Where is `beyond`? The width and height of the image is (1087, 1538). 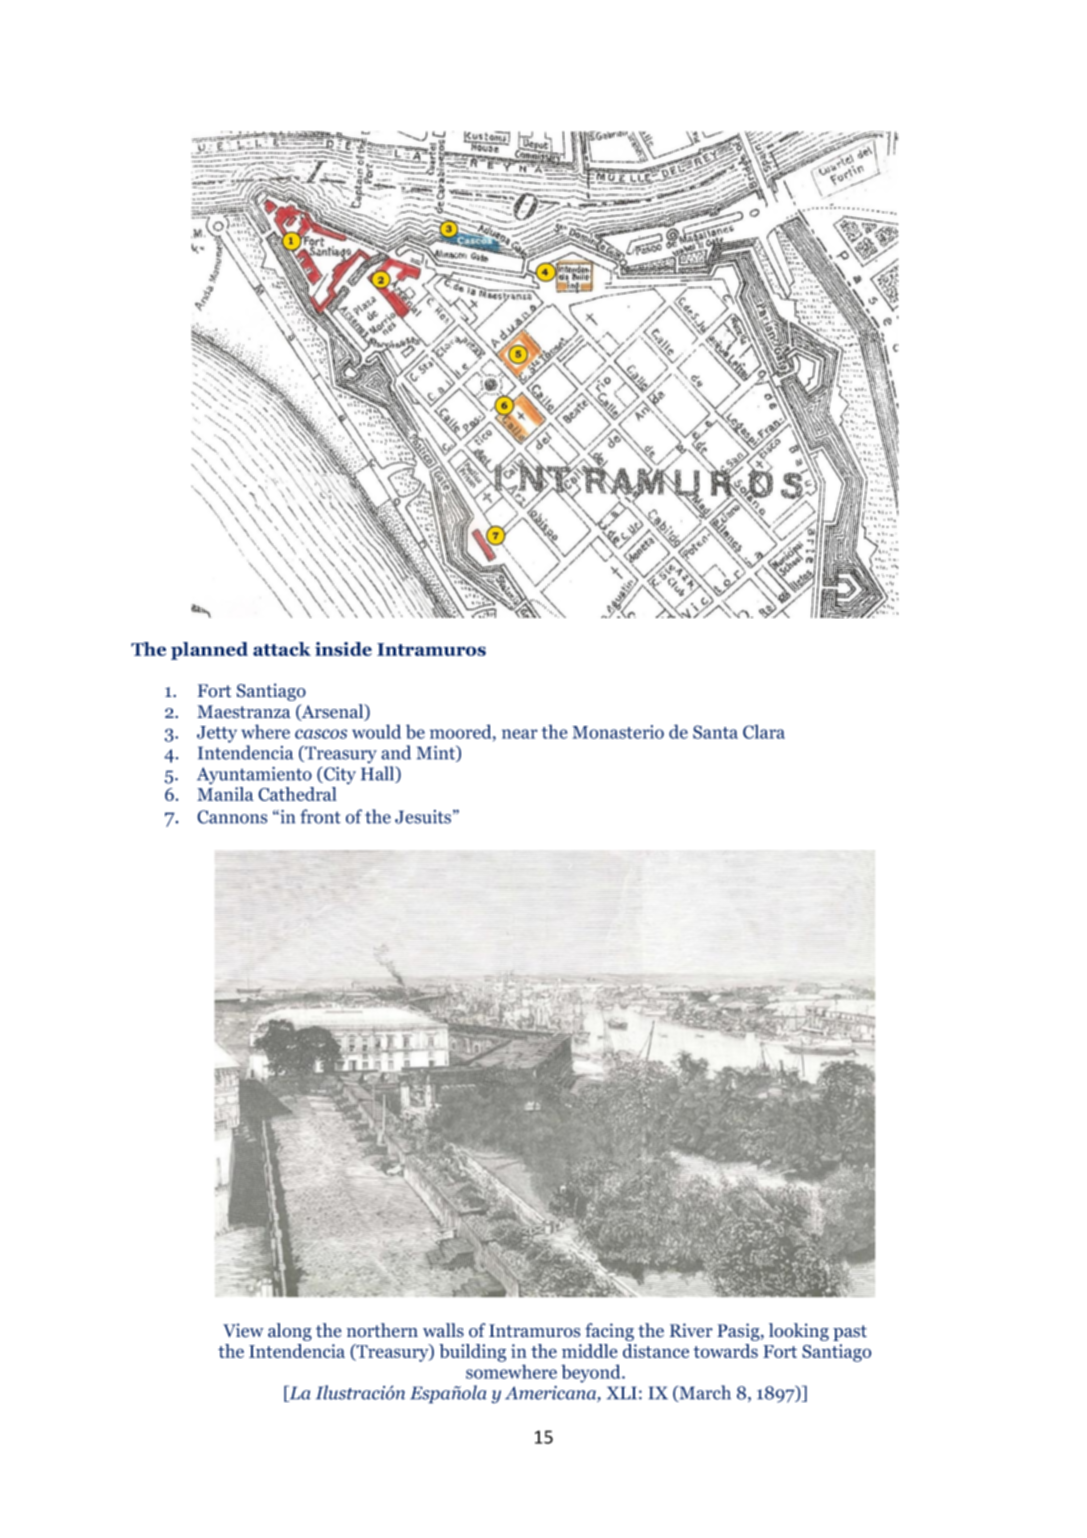
beyond is located at coordinates (592, 1373).
